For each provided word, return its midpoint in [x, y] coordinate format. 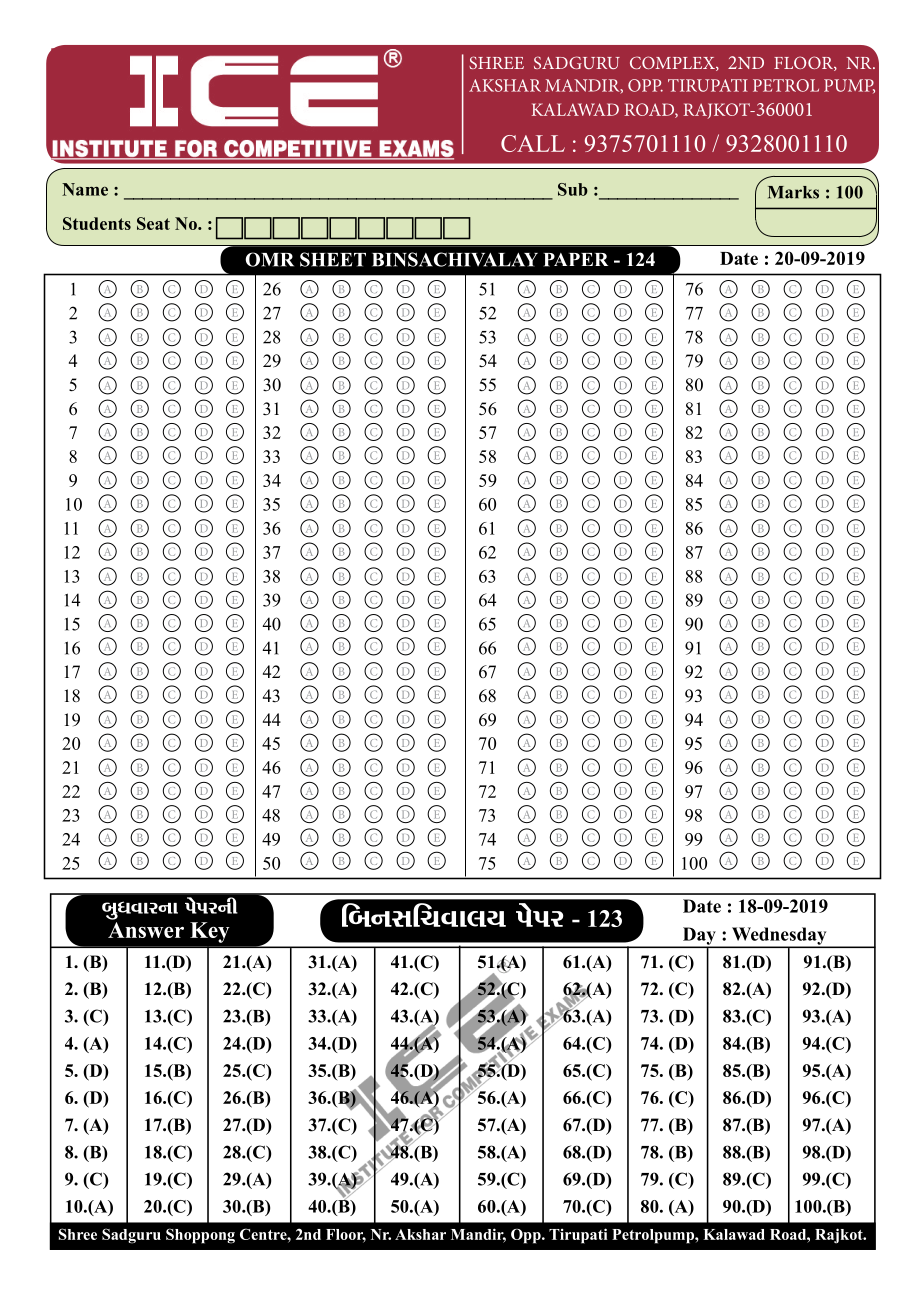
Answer [146, 928]
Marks [793, 192]
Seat [153, 223]
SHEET [333, 259]
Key [210, 932]
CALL [533, 143]
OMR [269, 259]
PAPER [576, 260]
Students [97, 223]
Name [85, 189]
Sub [573, 189]
